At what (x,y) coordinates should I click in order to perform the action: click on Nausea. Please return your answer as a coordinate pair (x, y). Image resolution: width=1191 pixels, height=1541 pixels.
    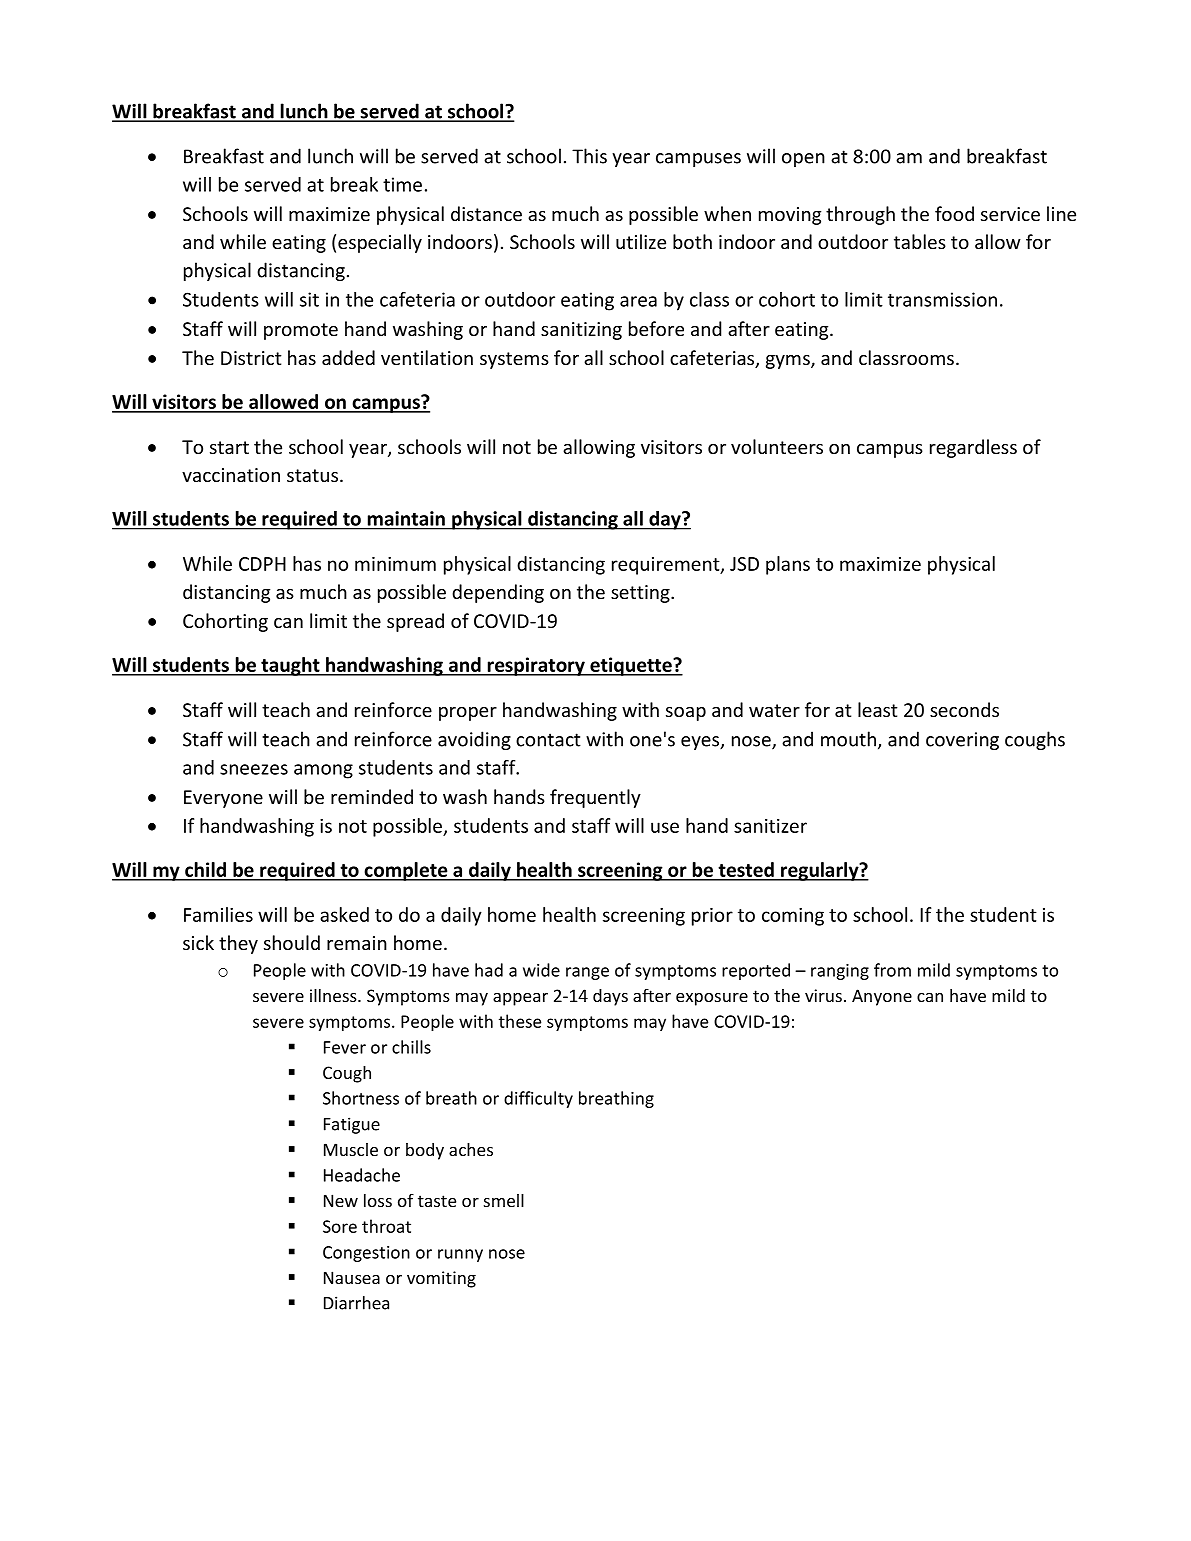
    Looking at the image, I should click on (352, 1277).
